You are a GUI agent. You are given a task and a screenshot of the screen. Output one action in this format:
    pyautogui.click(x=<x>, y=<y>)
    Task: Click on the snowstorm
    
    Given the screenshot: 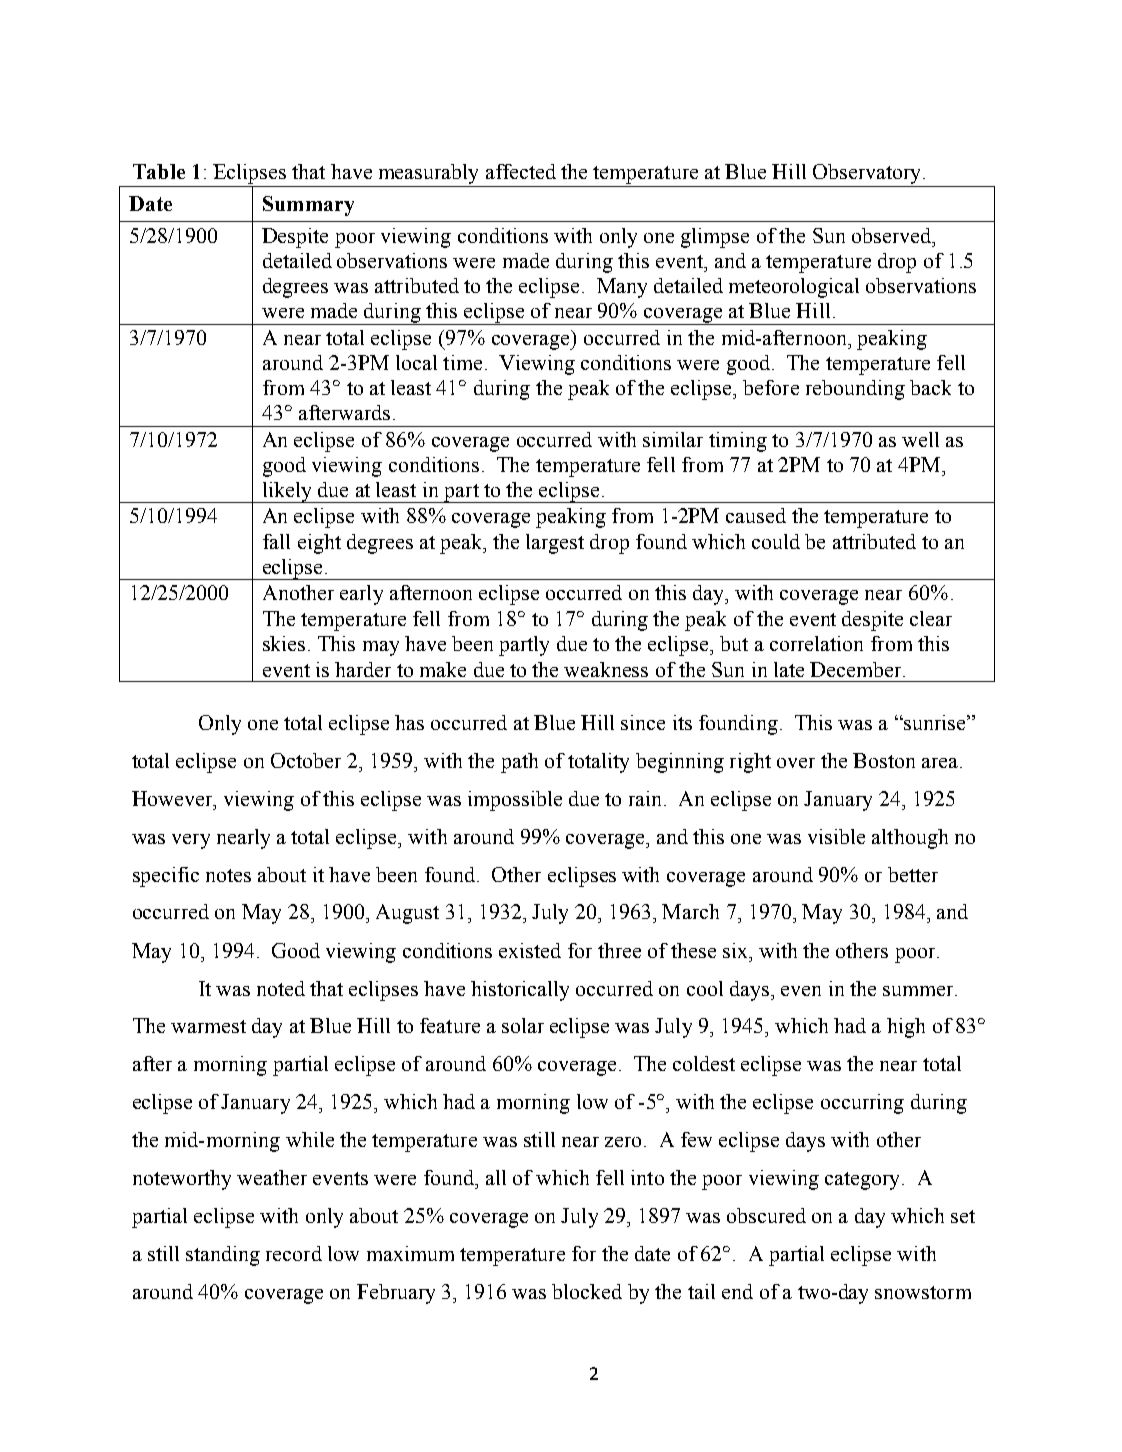 What is the action you would take?
    pyautogui.click(x=923, y=1292)
